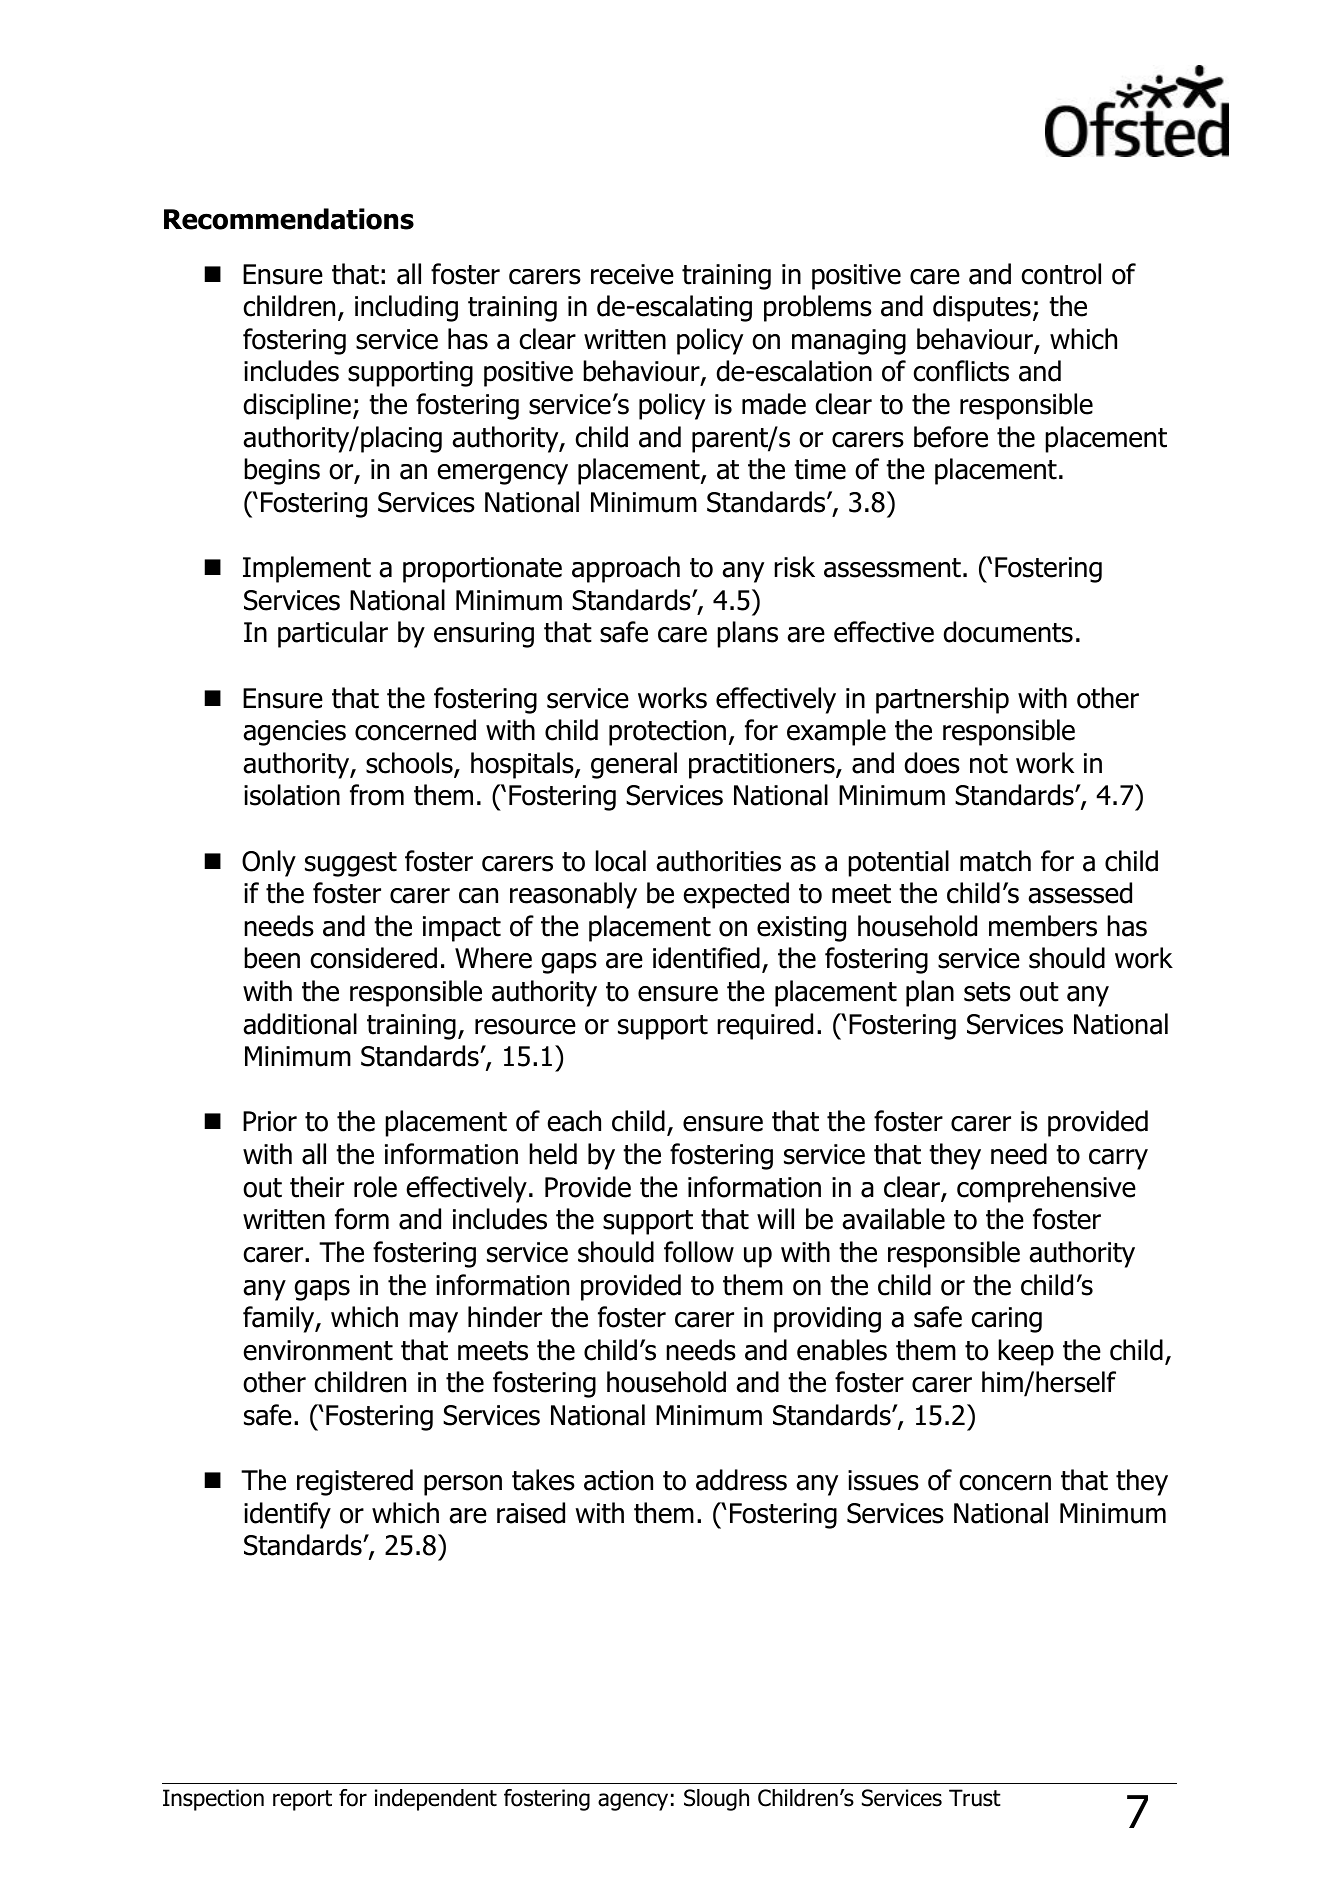 Image resolution: width=1340 pixels, height=1895 pixels. I want to click on sets, so click(987, 992).
